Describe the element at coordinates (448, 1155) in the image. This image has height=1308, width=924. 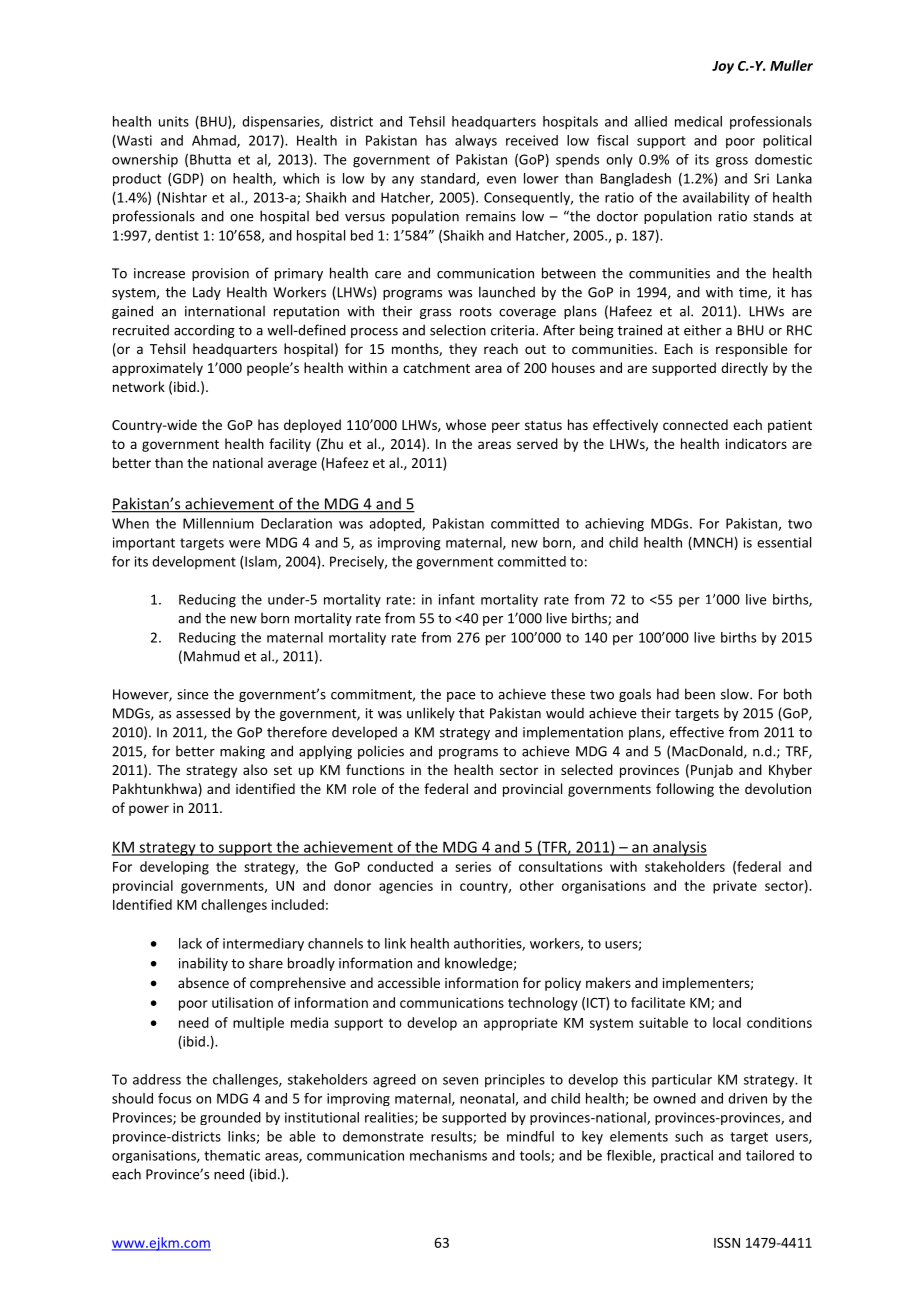
I see `mechanisms` at that location.
